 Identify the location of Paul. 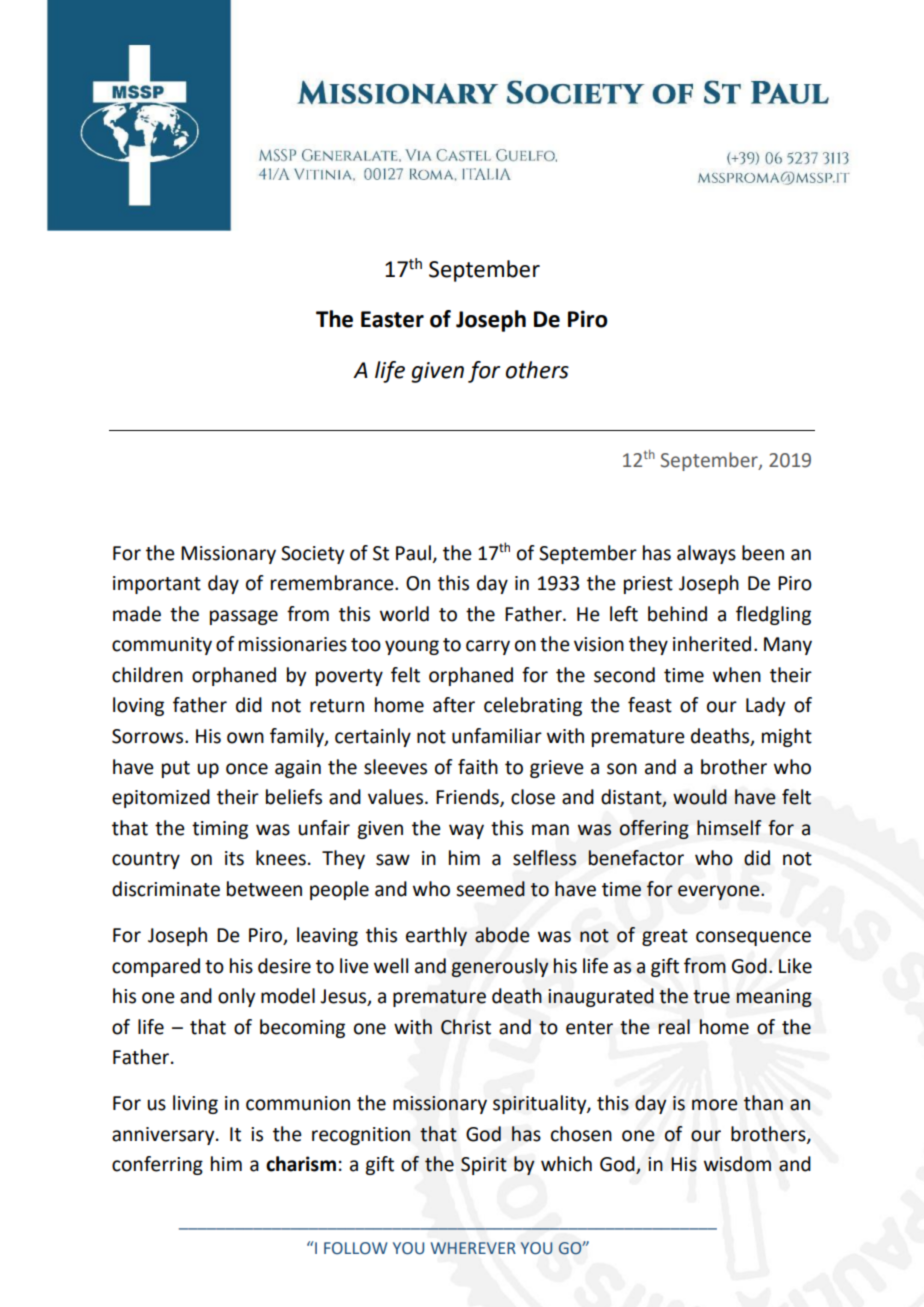
(413, 553).
